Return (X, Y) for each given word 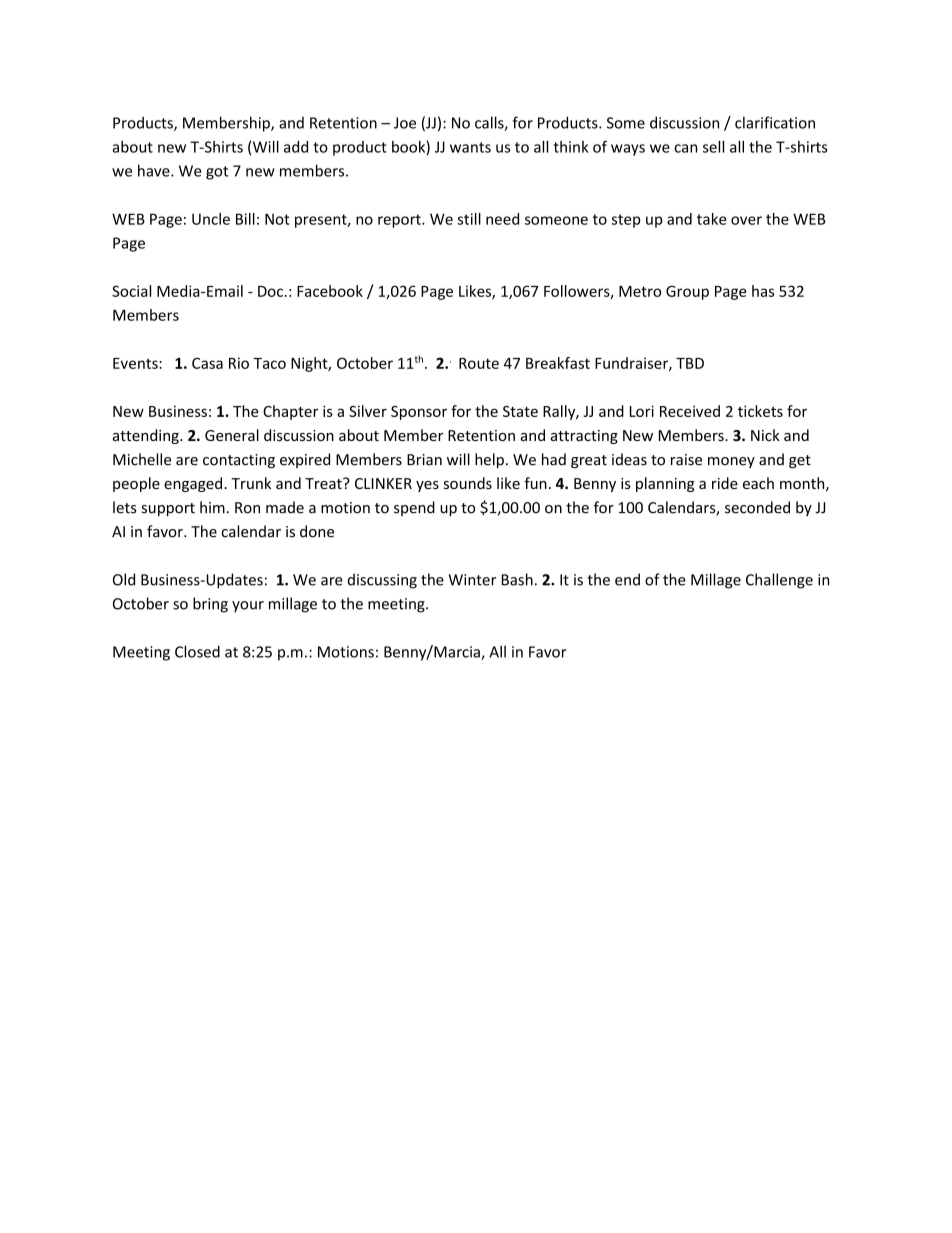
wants (470, 147)
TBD (690, 363)
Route (479, 363)
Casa (207, 363)
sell (713, 147)
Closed (197, 651)
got (217, 173)
